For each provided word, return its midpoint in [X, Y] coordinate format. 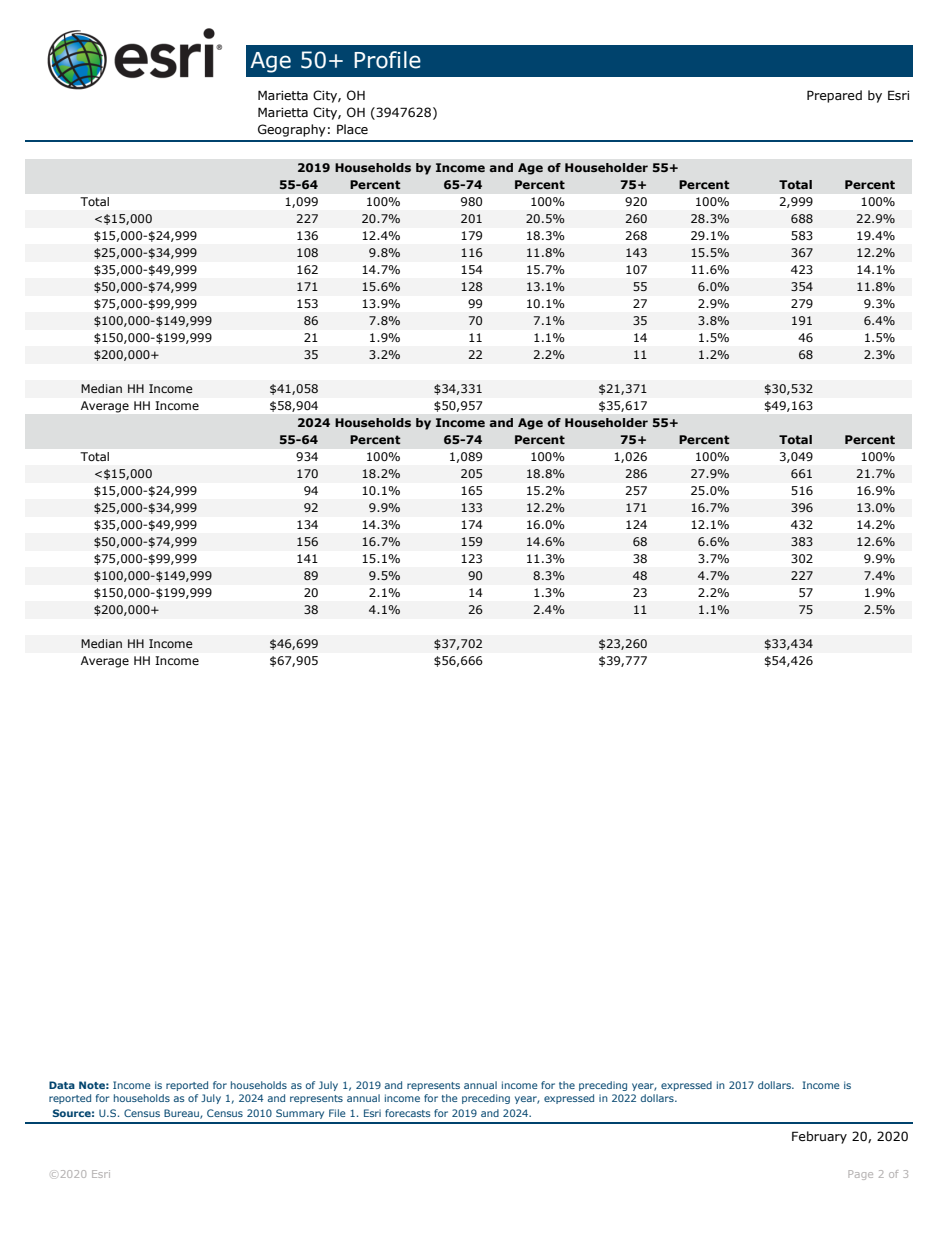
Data [62, 1085]
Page [860, 1175]
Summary [300, 1114]
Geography [292, 130]
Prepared [834, 96]
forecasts [408, 1113]
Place [352, 129]
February [819, 1137]
